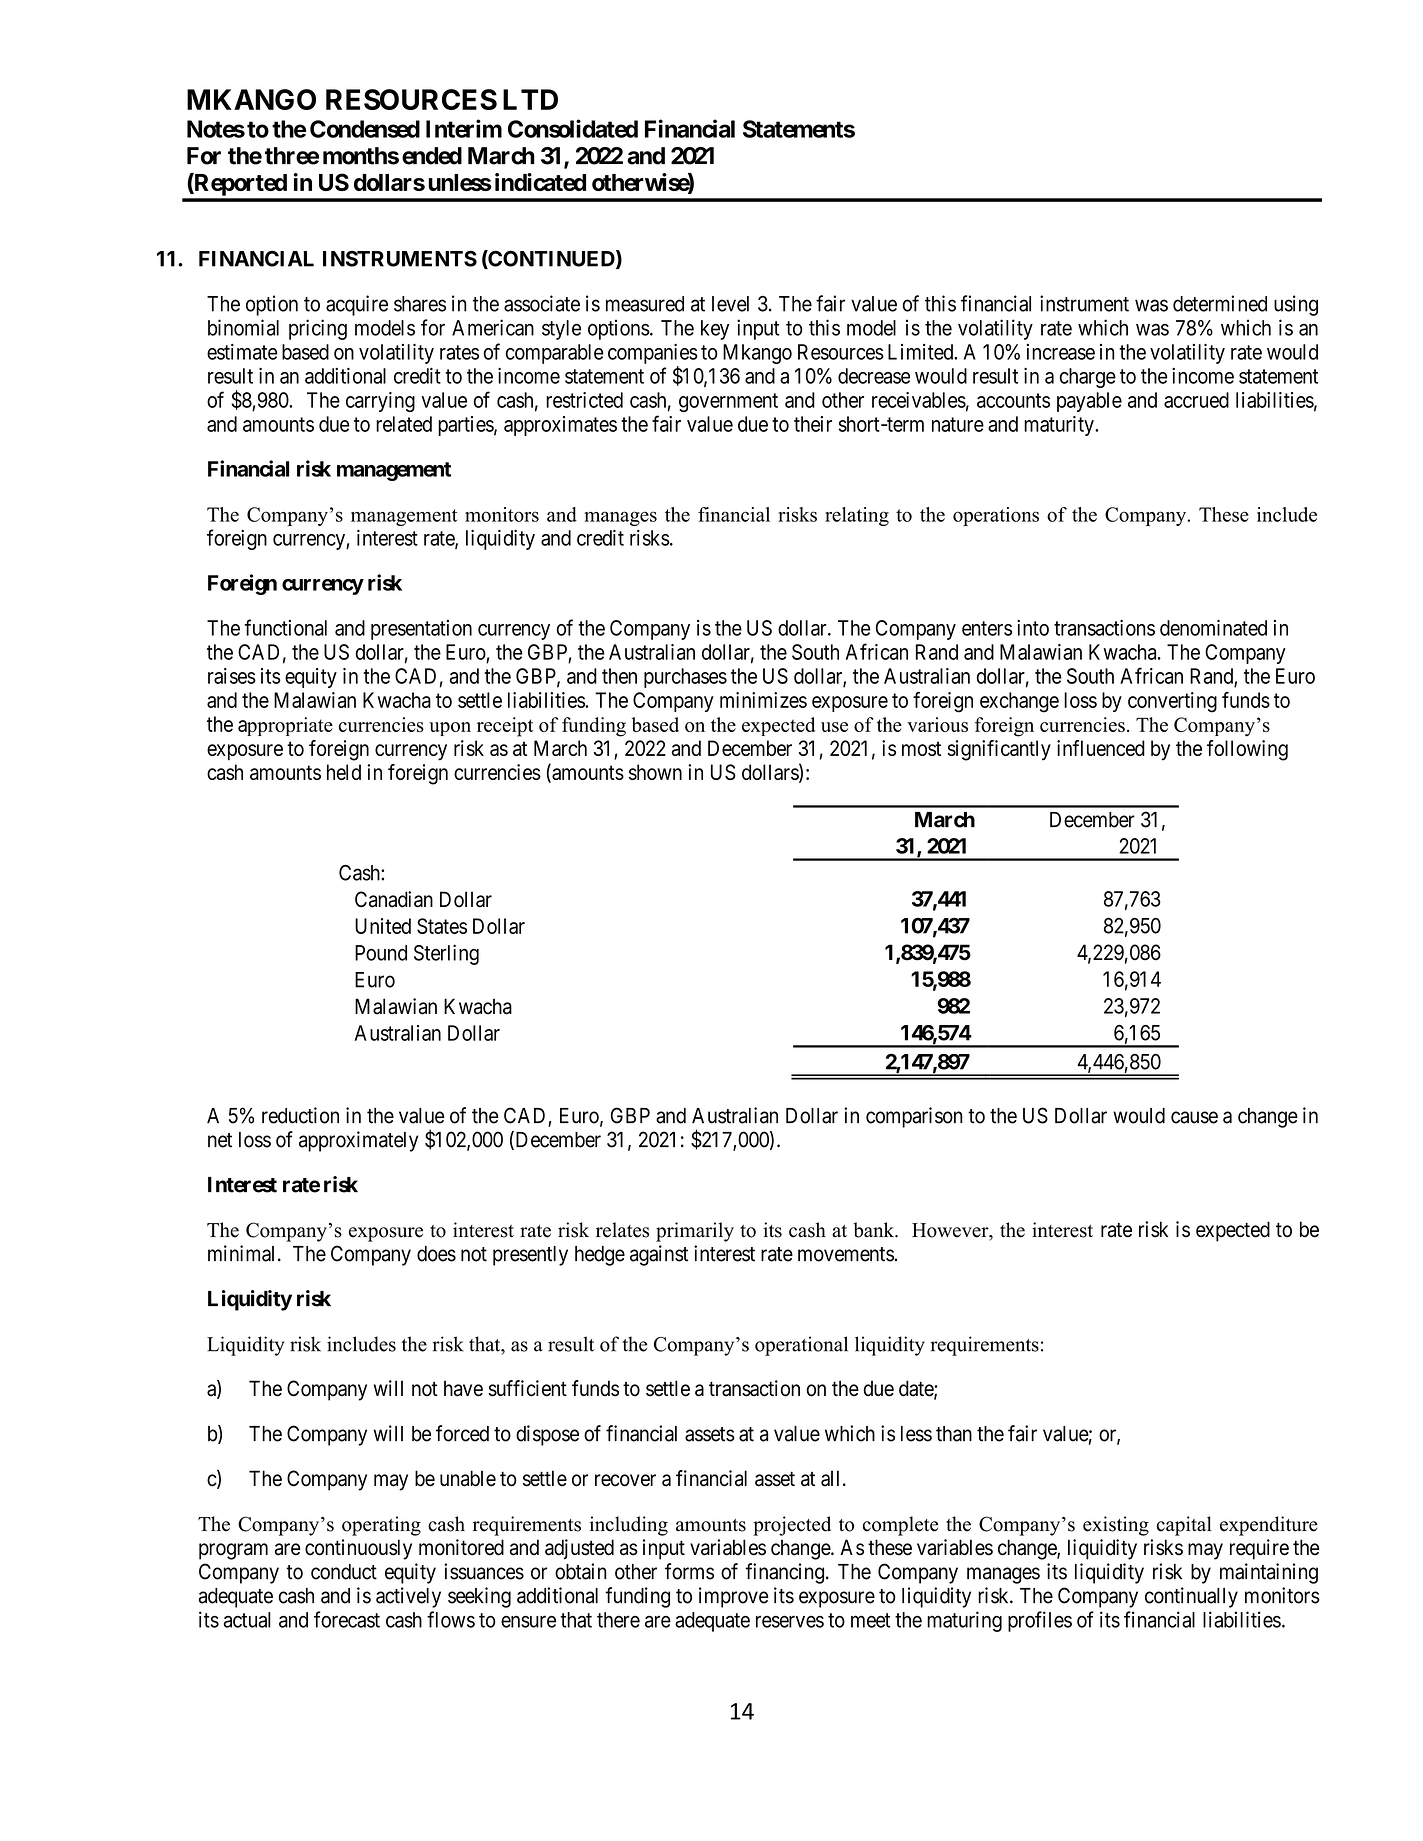  Describe the element at coordinates (1194, 1117) in the document. I see `cause` at that location.
